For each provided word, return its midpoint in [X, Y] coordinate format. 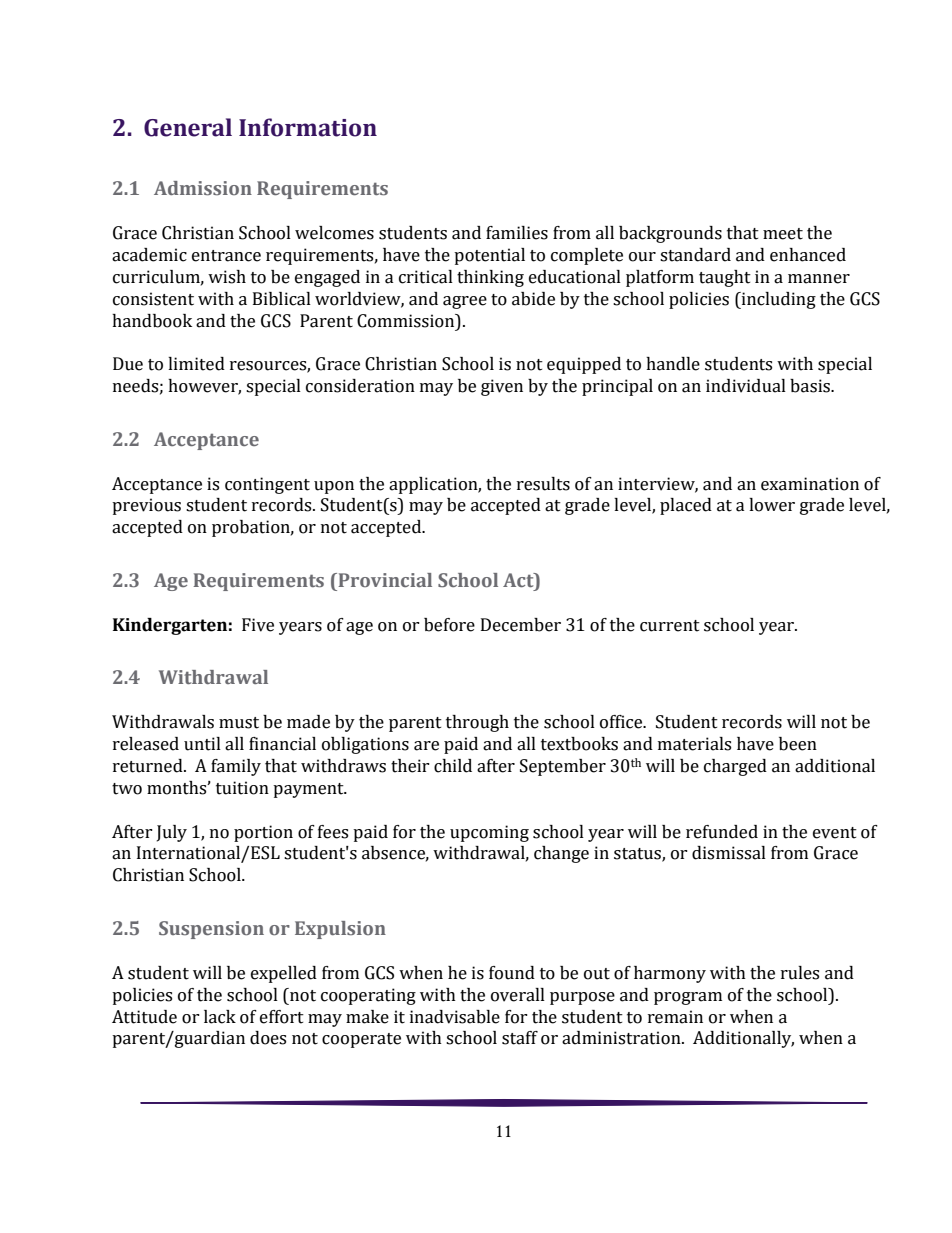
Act [519, 580]
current [670, 626]
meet [783, 234]
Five [258, 625]
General [188, 127]
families [517, 233]
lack [220, 1017]
